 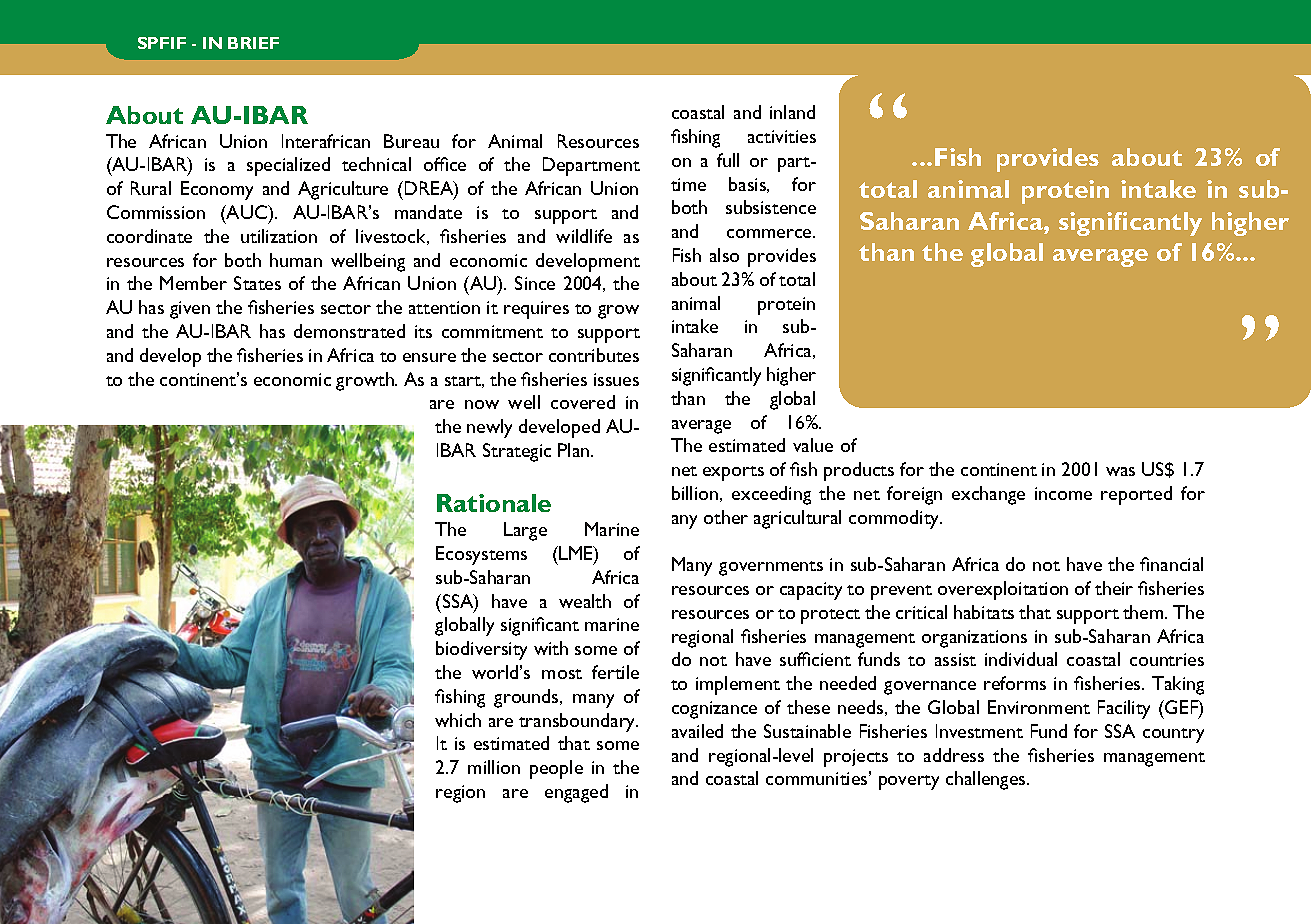 I want to click on BRIEF, so click(x=253, y=43).
